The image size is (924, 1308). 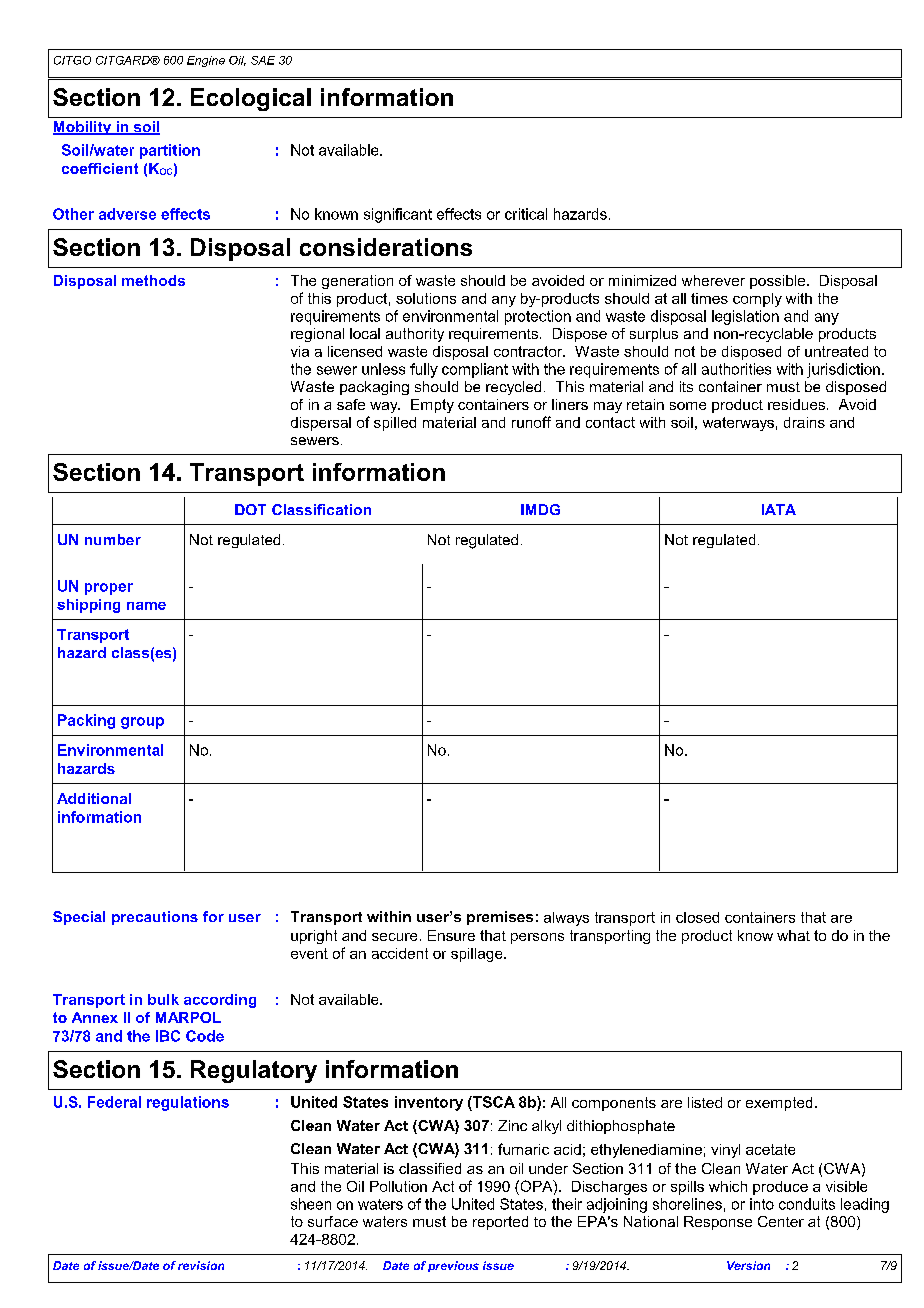 What do you see at coordinates (793, 935) in the image?
I see `what` at bounding box center [793, 935].
